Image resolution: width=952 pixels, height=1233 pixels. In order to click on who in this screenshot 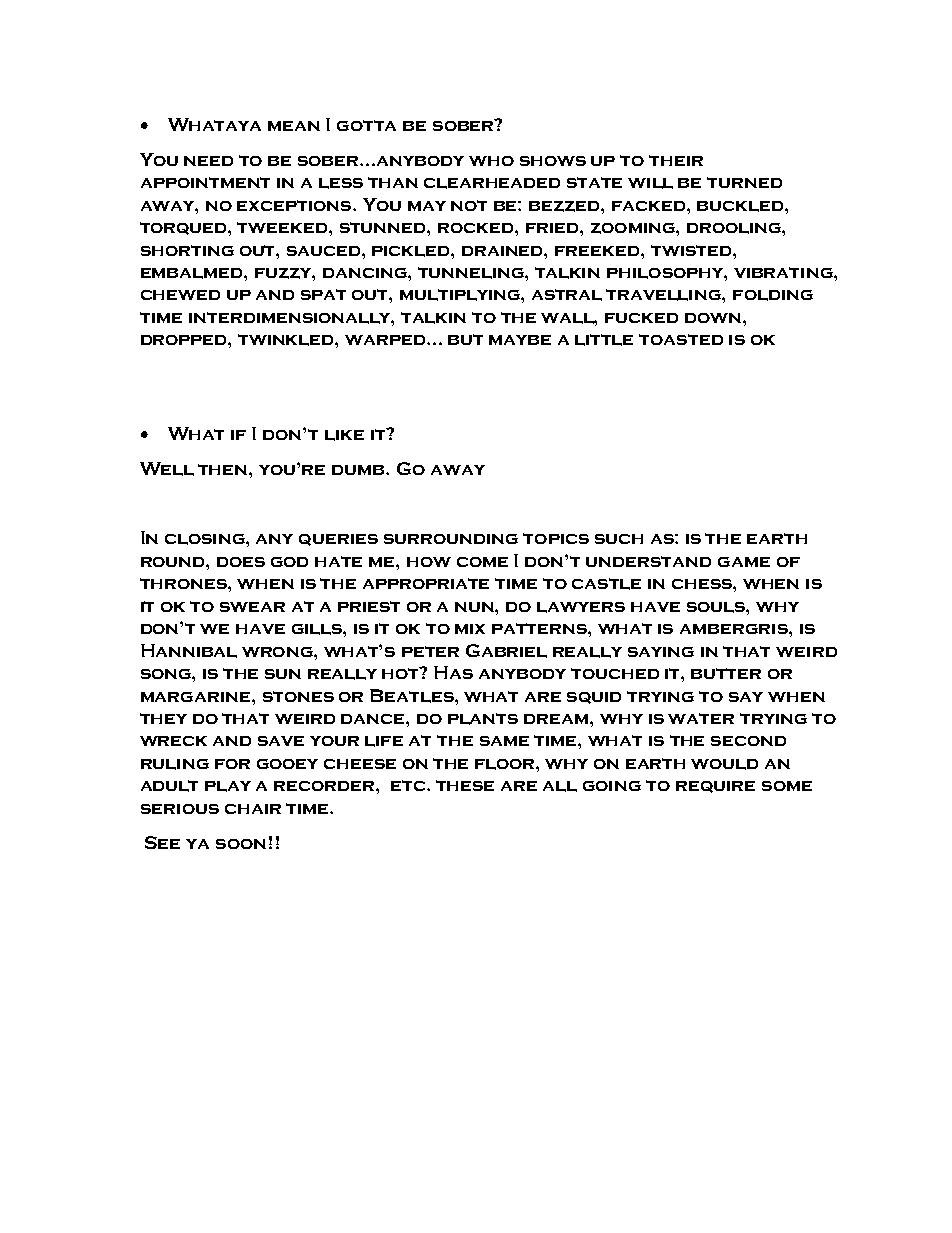, I will do `click(491, 161)`.
